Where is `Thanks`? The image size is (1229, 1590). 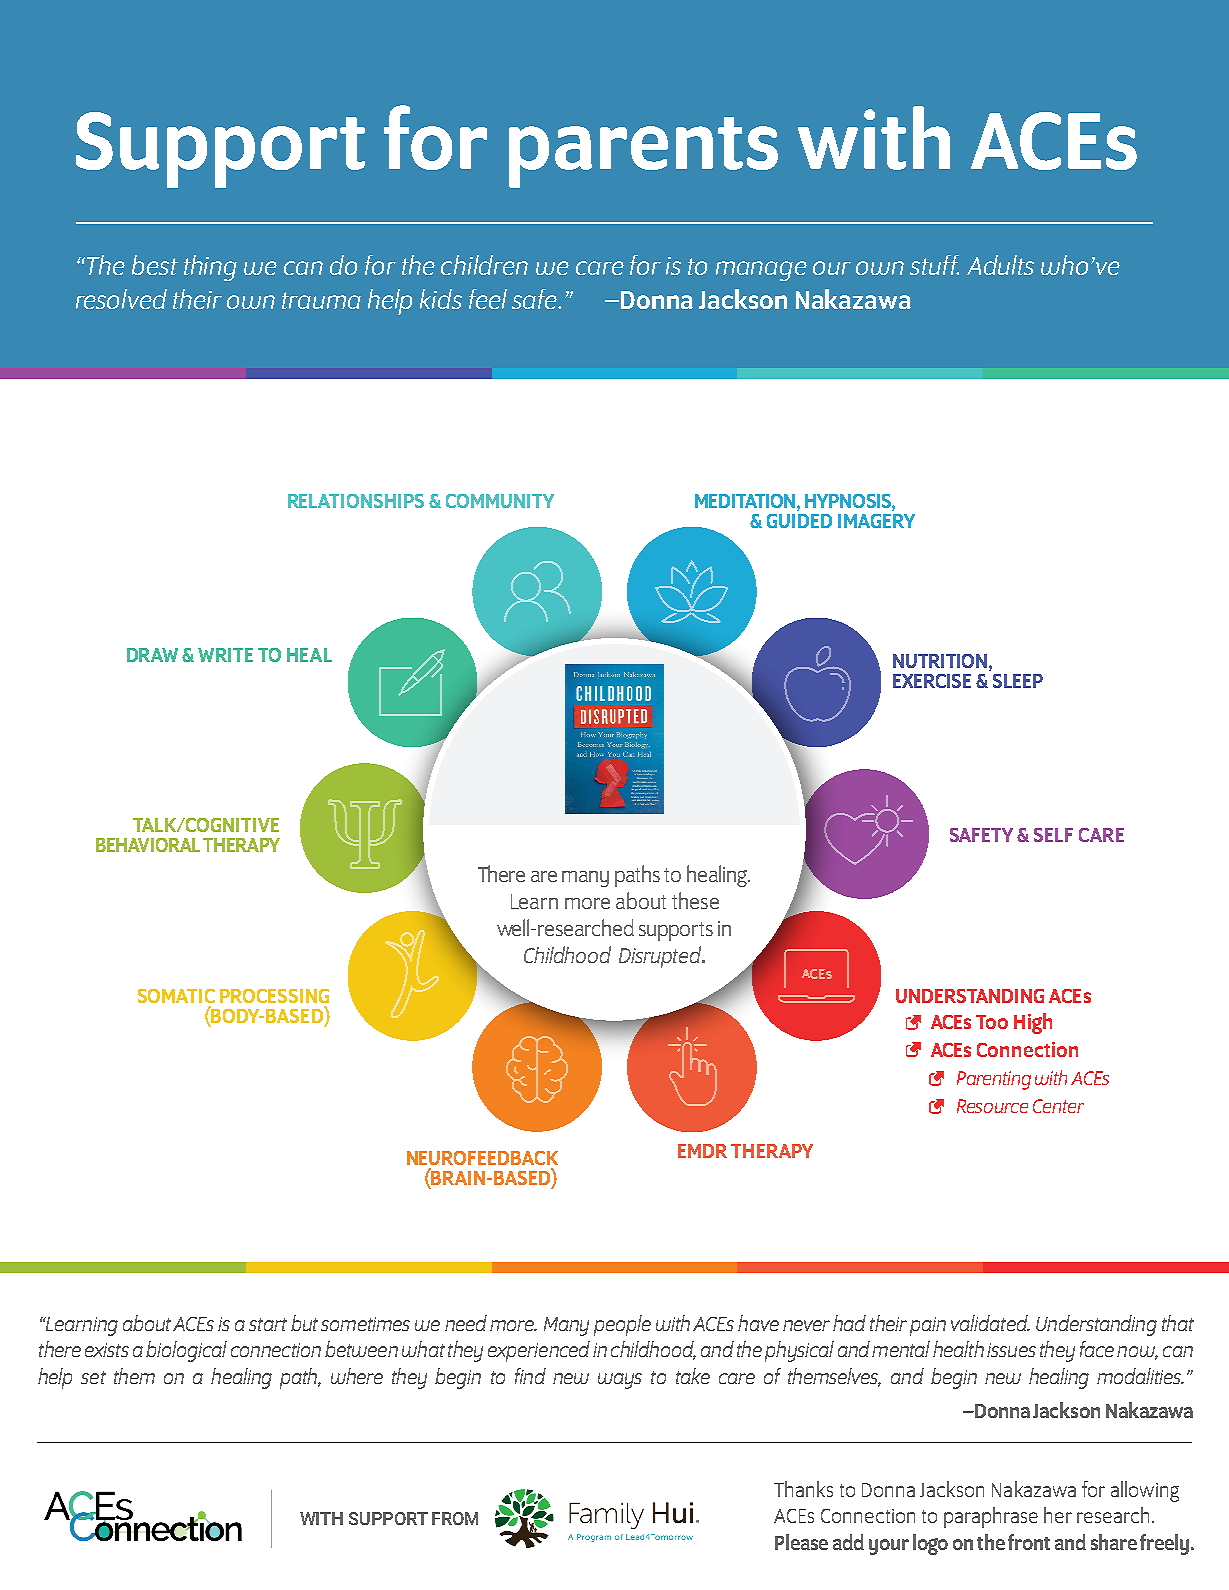 Thanks is located at coordinates (803, 1489).
